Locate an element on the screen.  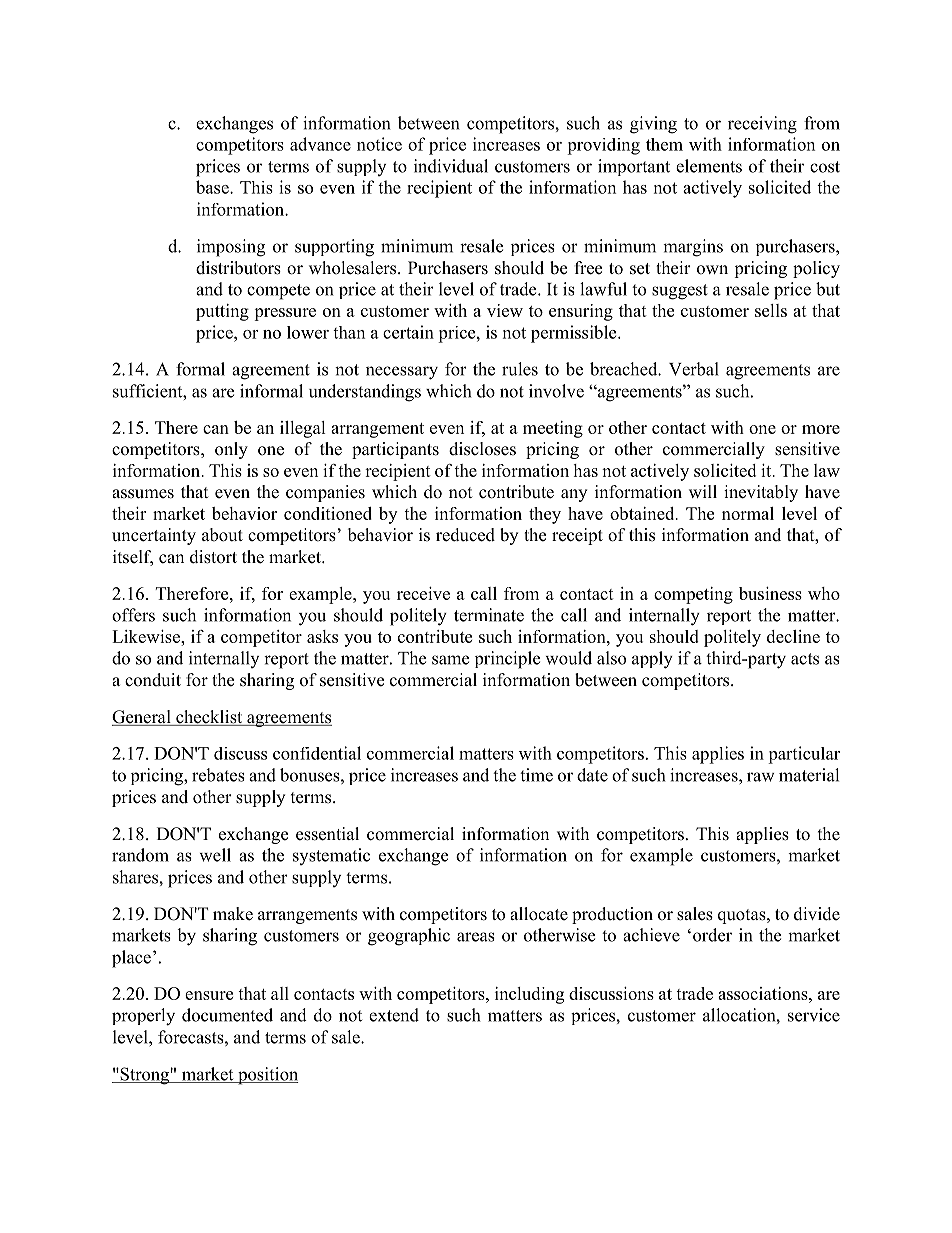
inevitably is located at coordinates (761, 493).
